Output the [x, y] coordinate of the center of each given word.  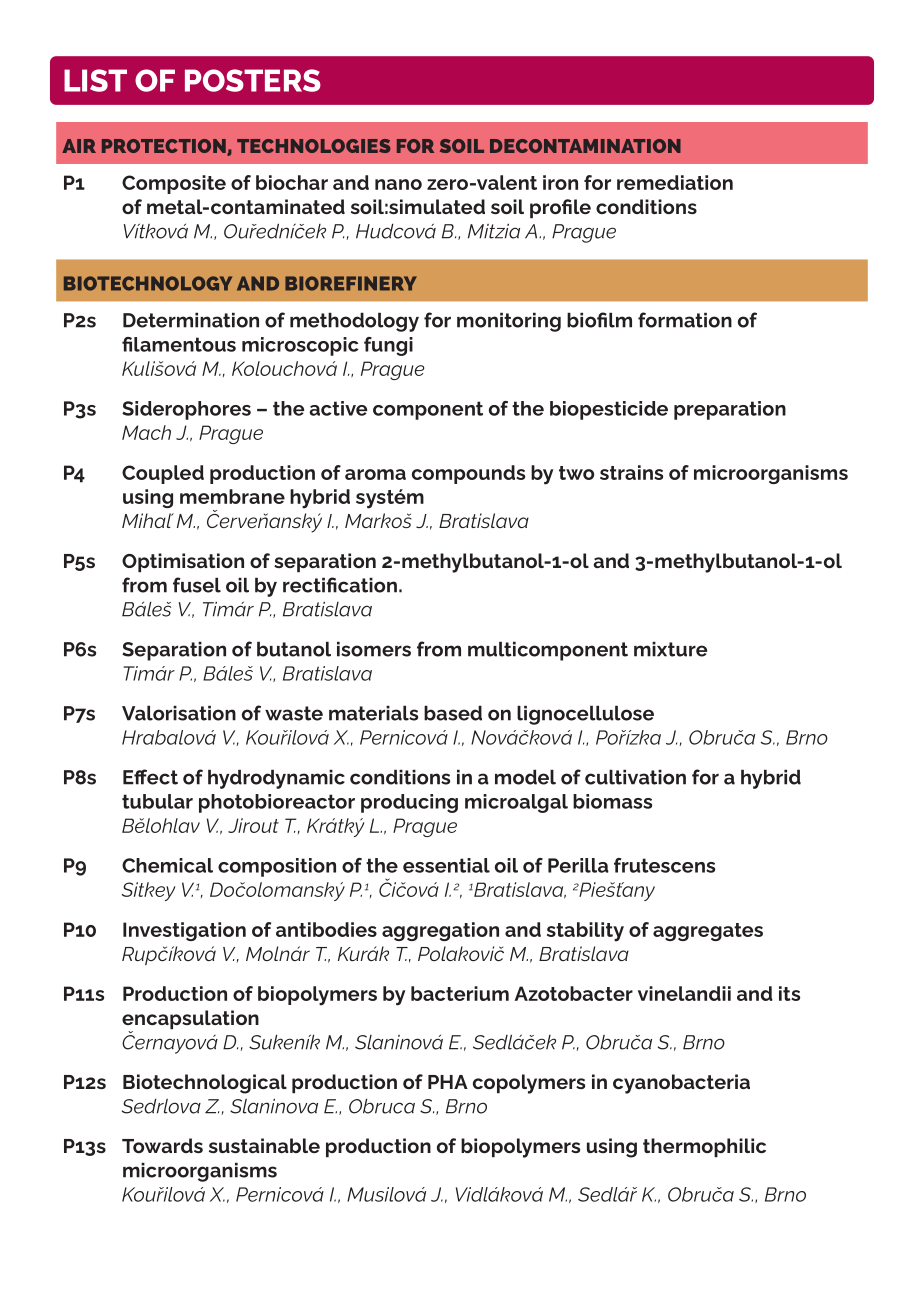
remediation [675, 182]
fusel [197, 585]
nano [398, 184]
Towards [162, 1145]
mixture [670, 649]
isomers [374, 649]
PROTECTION [165, 147]
